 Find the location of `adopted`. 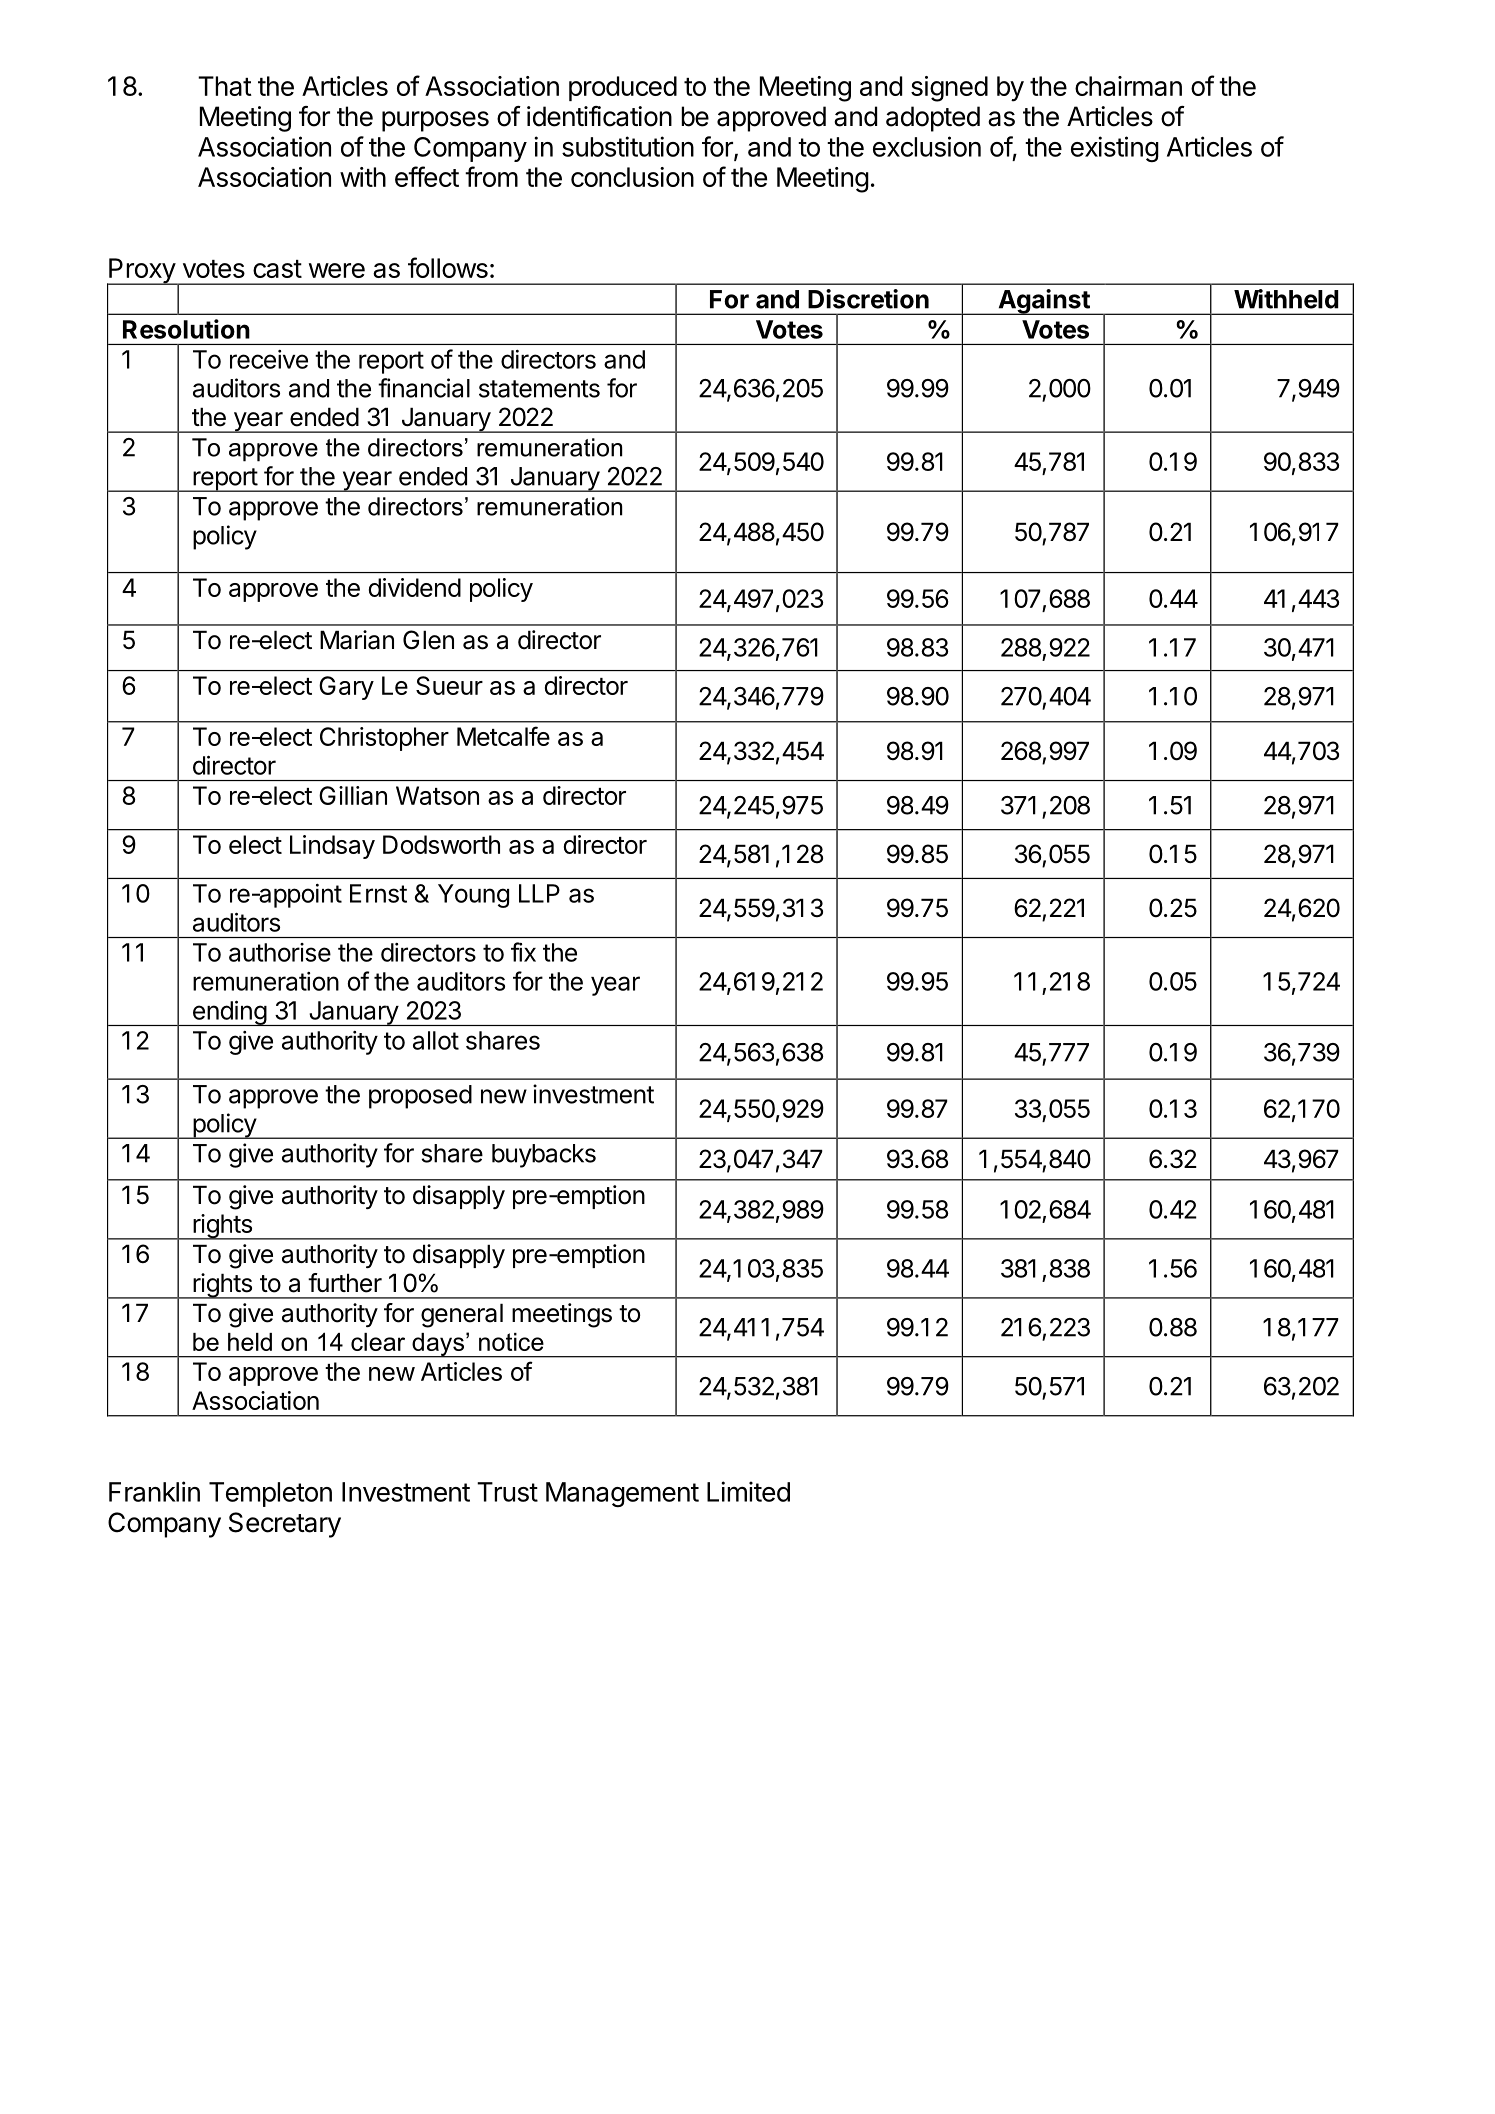

adopted is located at coordinates (933, 119).
